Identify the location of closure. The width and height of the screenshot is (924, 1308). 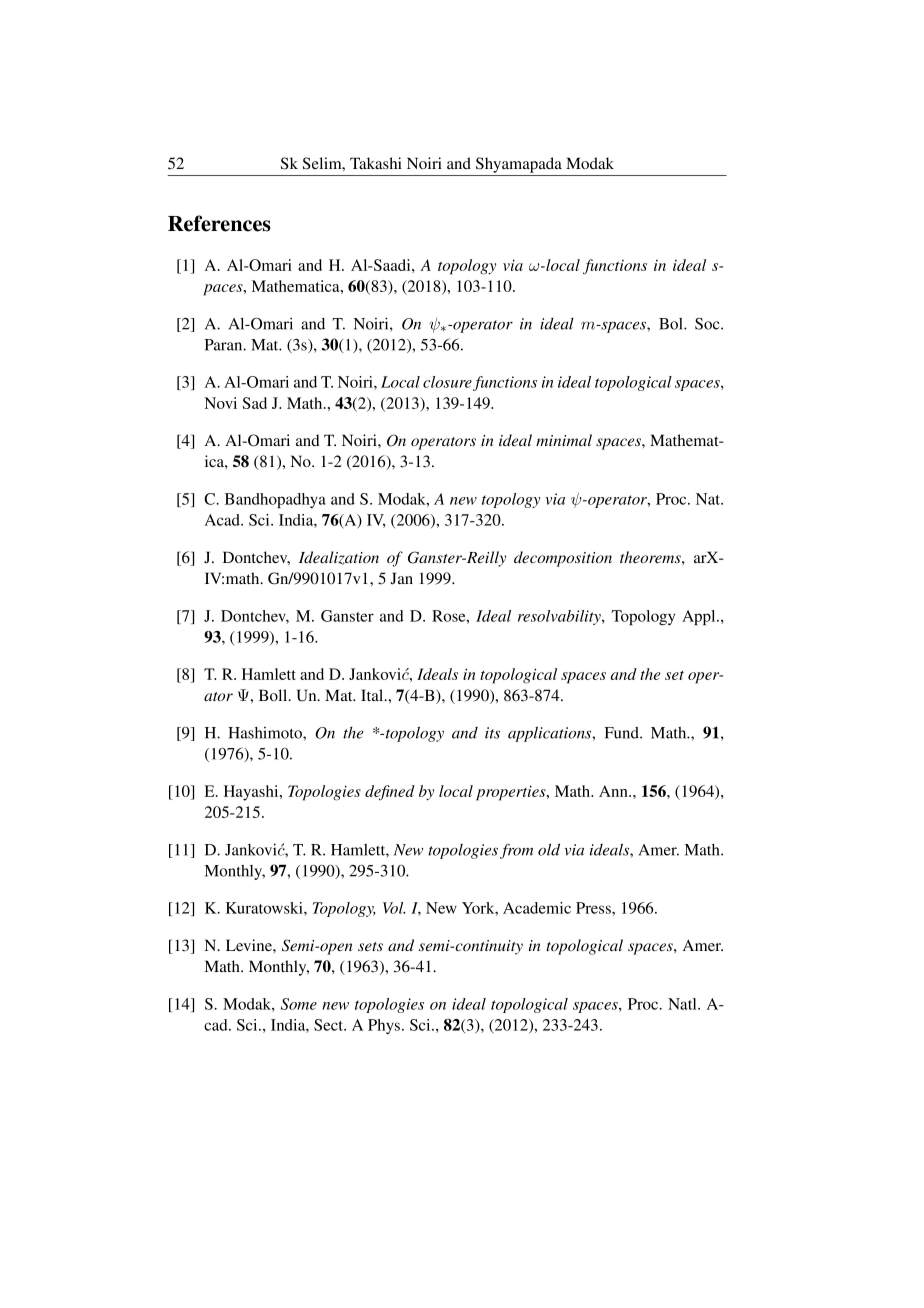
(447, 382).
